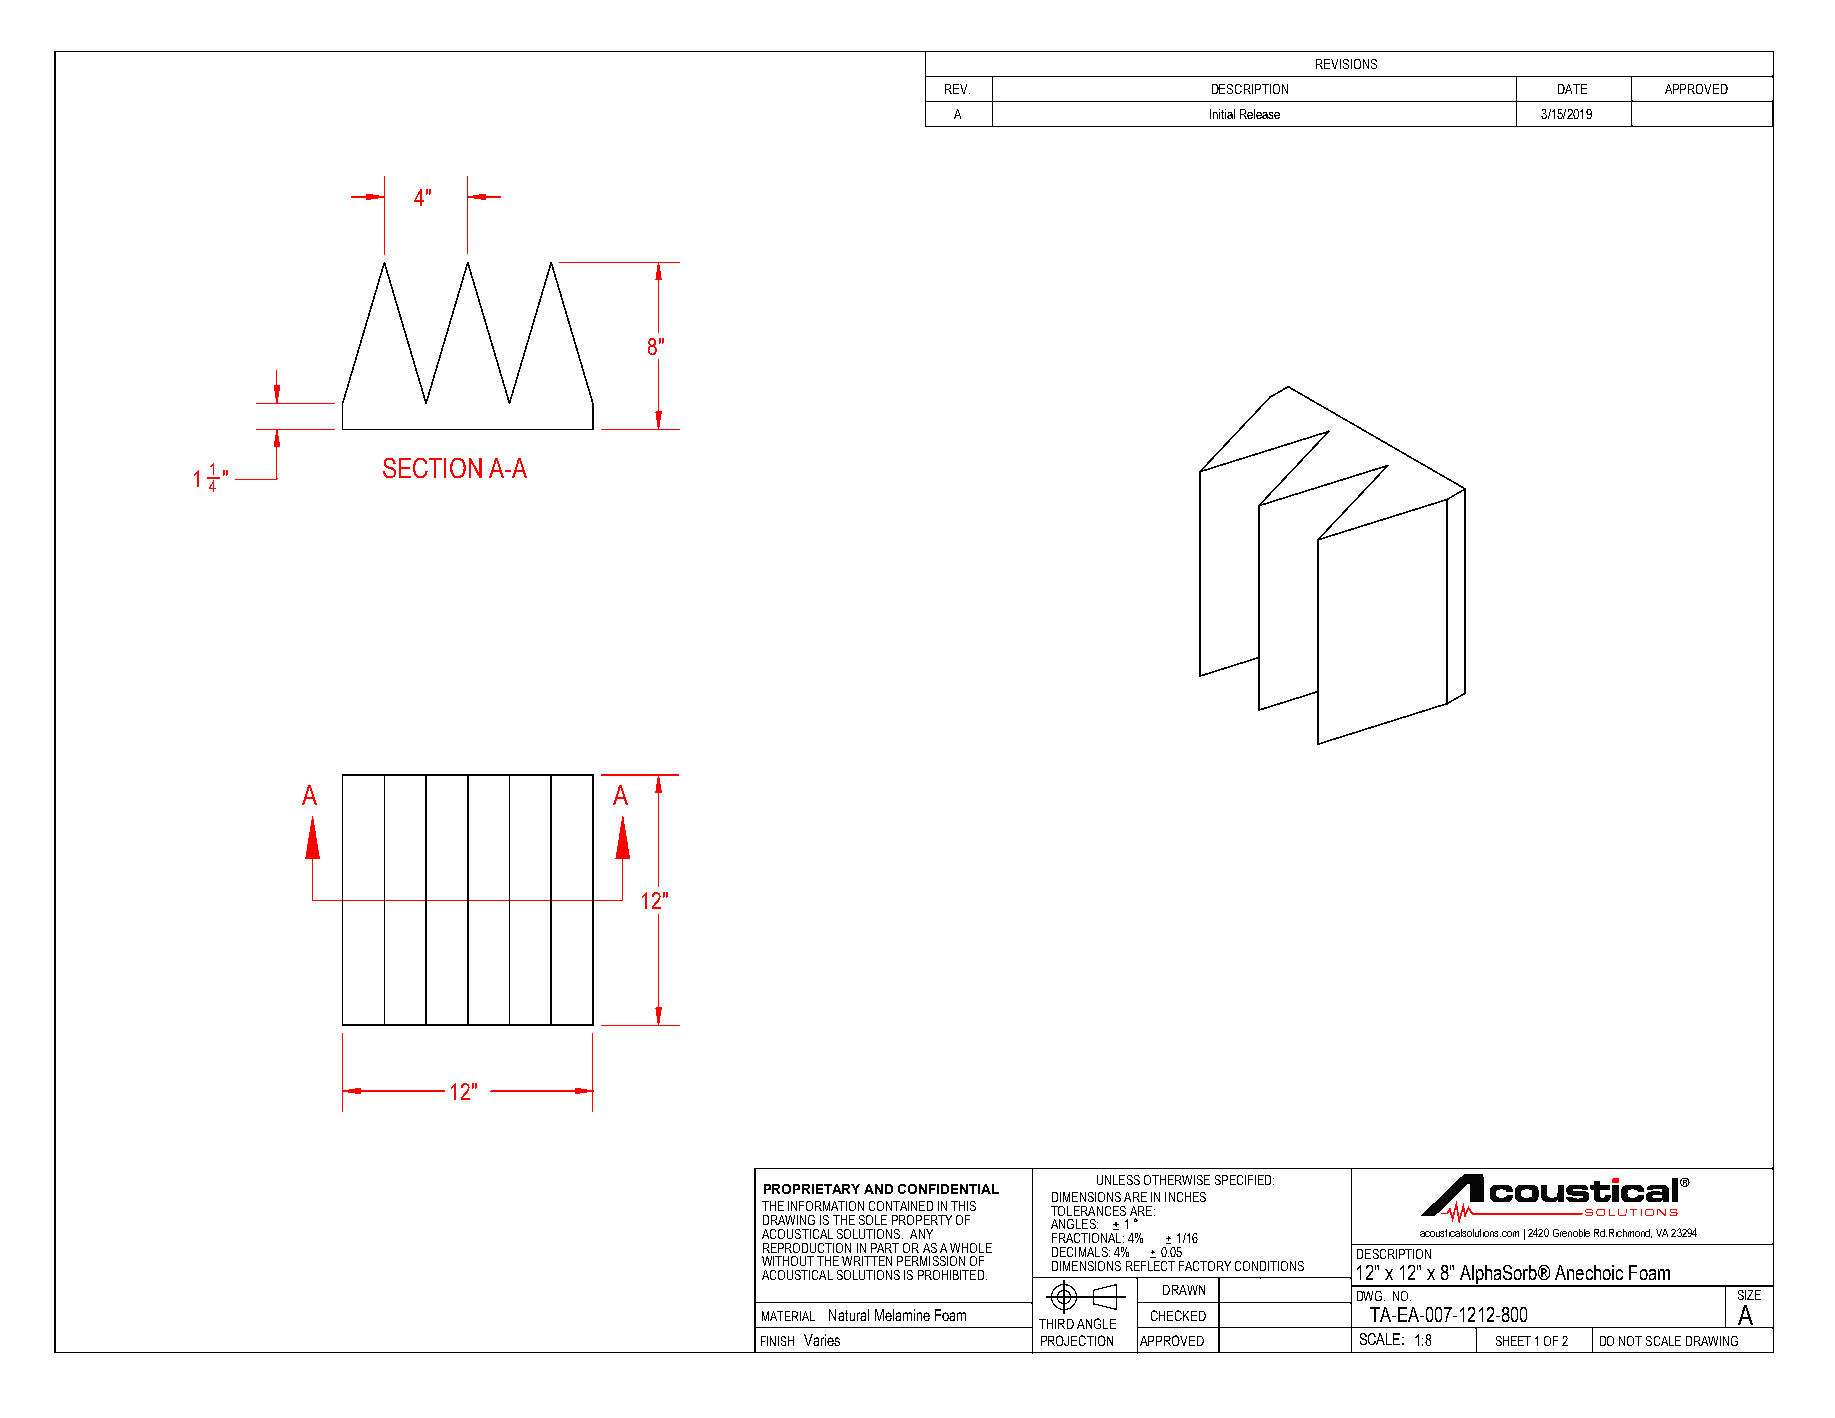 The width and height of the page is (1835, 1418). I want to click on THIRD, so click(1056, 1324).
